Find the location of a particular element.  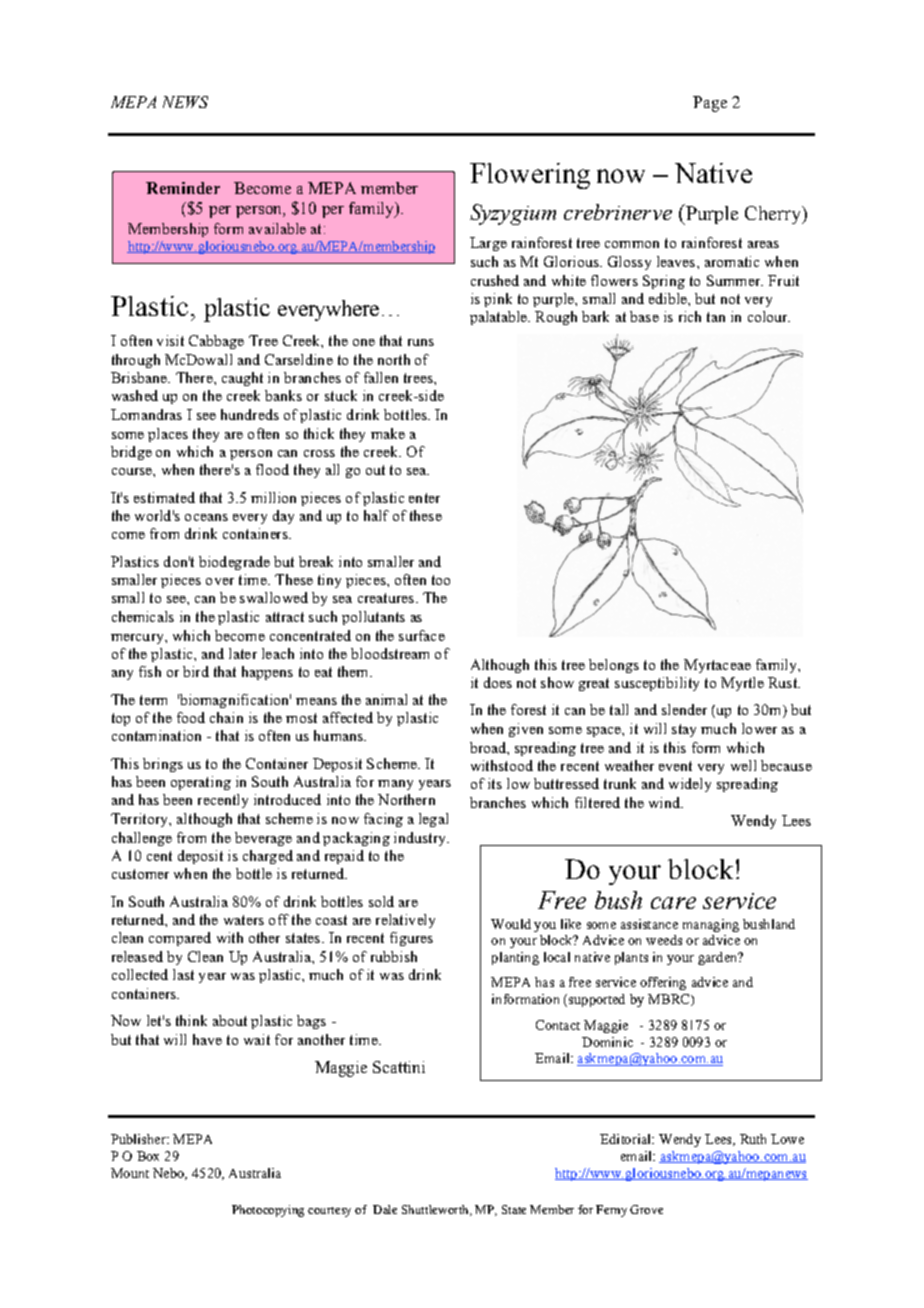

Box is located at coordinates (148, 1156).
